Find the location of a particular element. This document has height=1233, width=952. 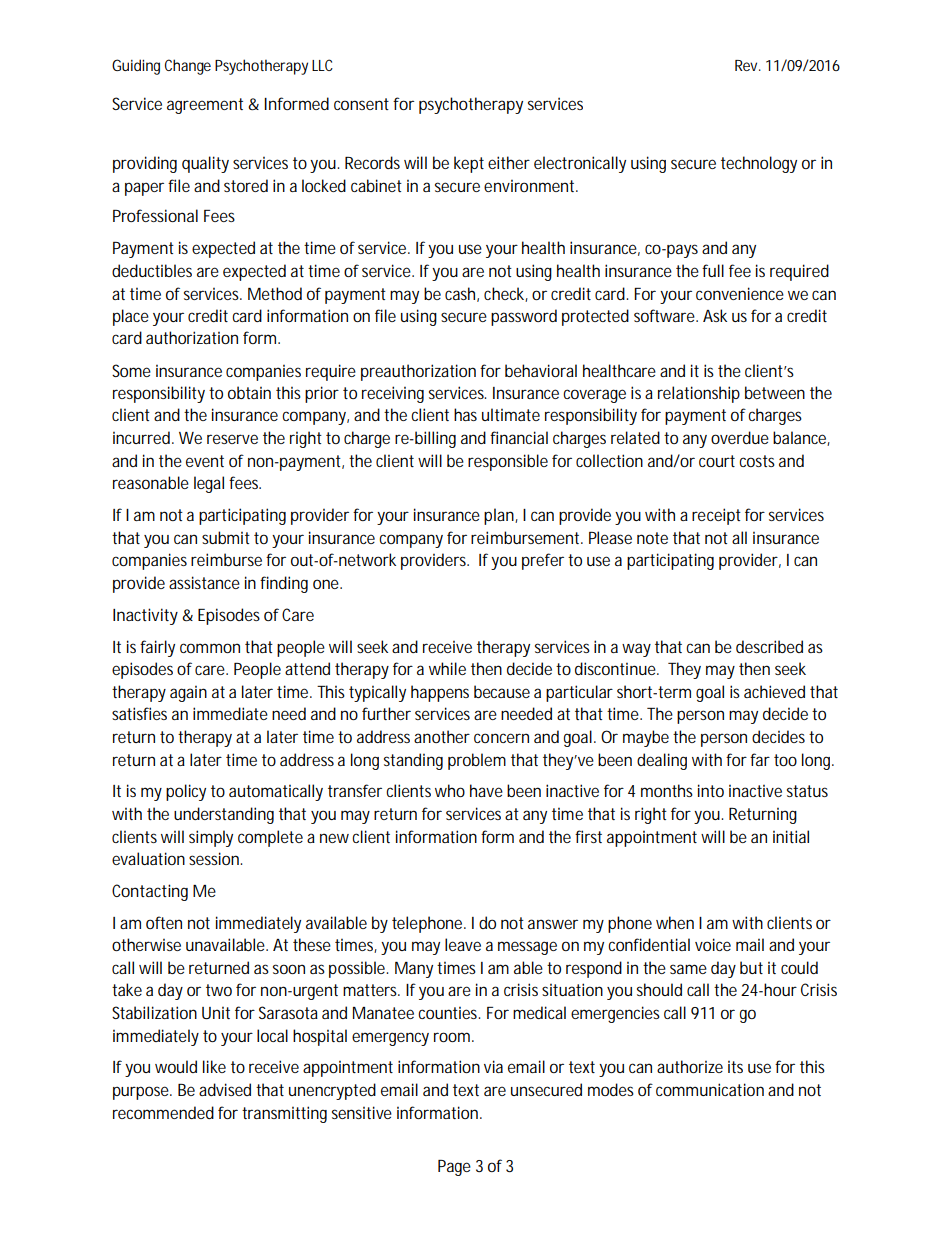

agreement is located at coordinates (205, 106).
